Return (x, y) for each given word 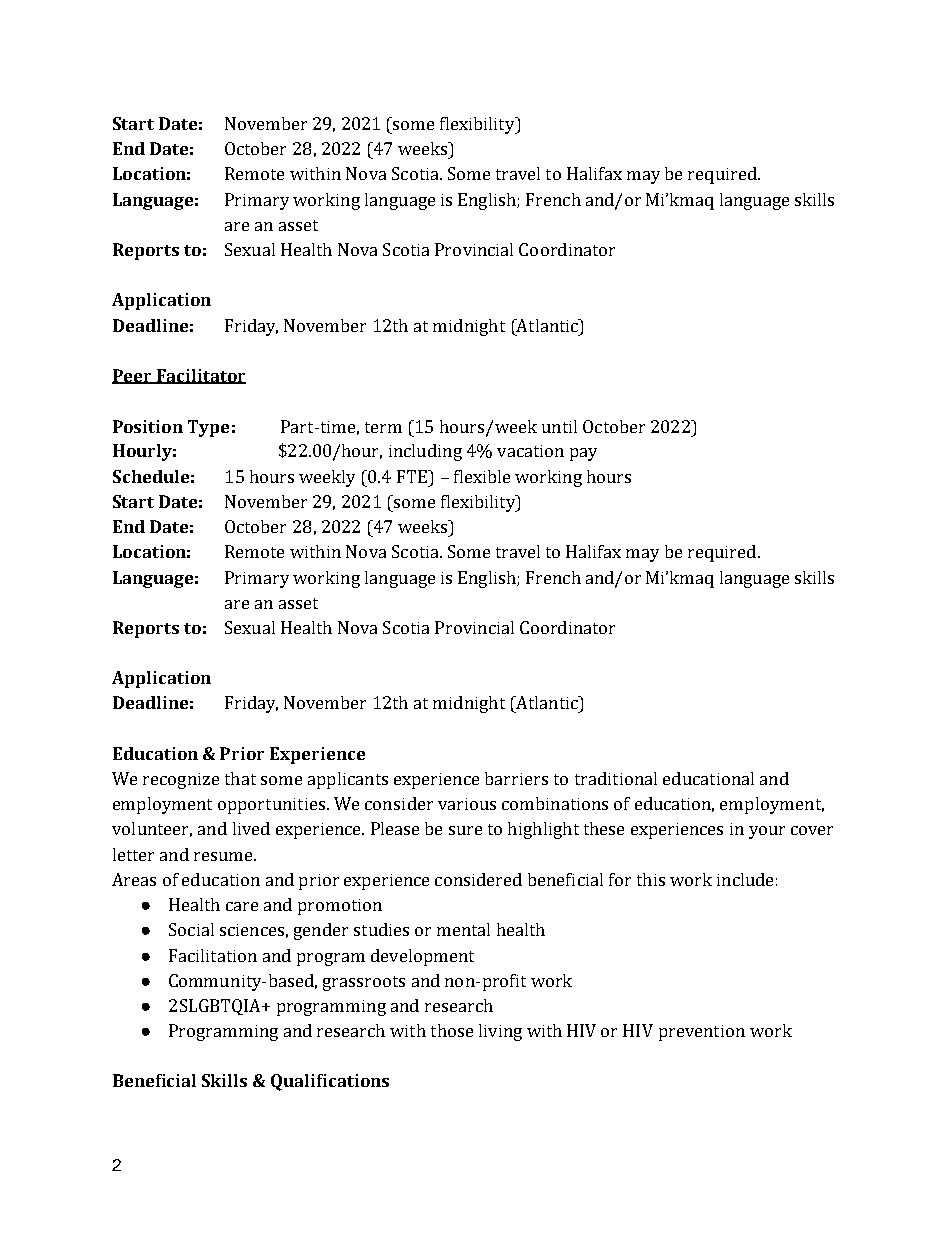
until (559, 426)
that (240, 778)
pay (583, 454)
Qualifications (330, 1082)
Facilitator (200, 376)
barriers (516, 778)
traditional (616, 778)
